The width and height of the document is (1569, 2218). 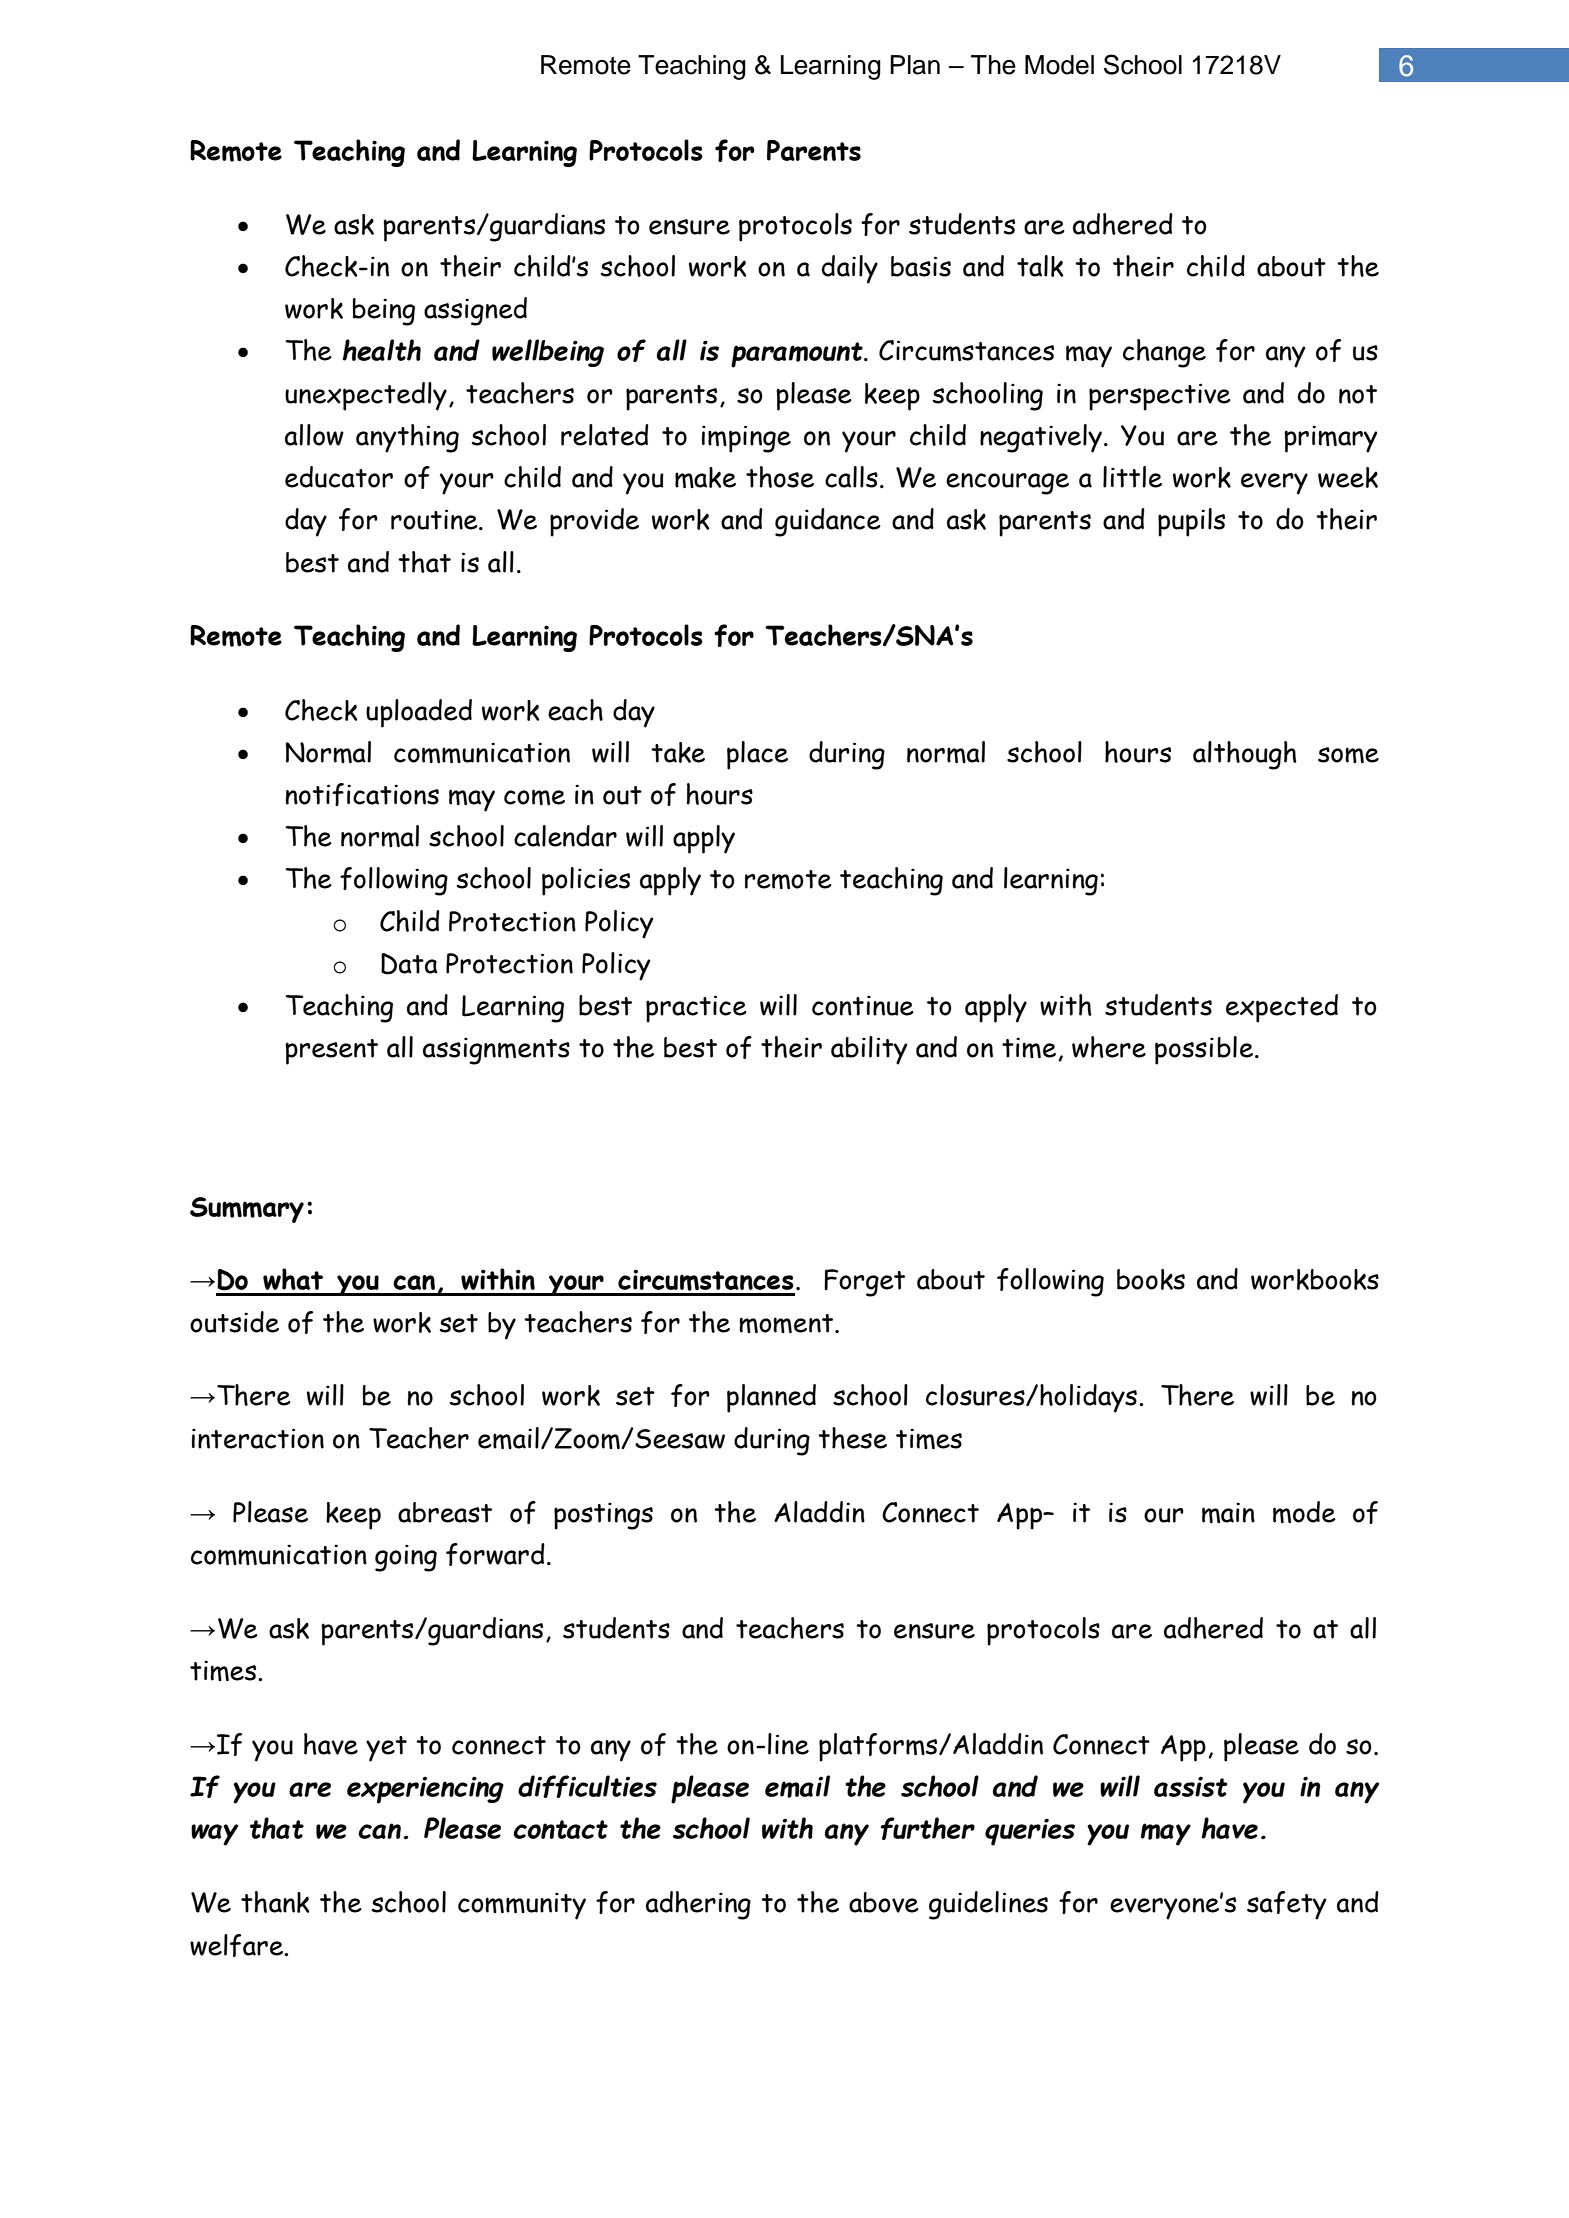 I want to click on main, so click(x=1228, y=1512).
